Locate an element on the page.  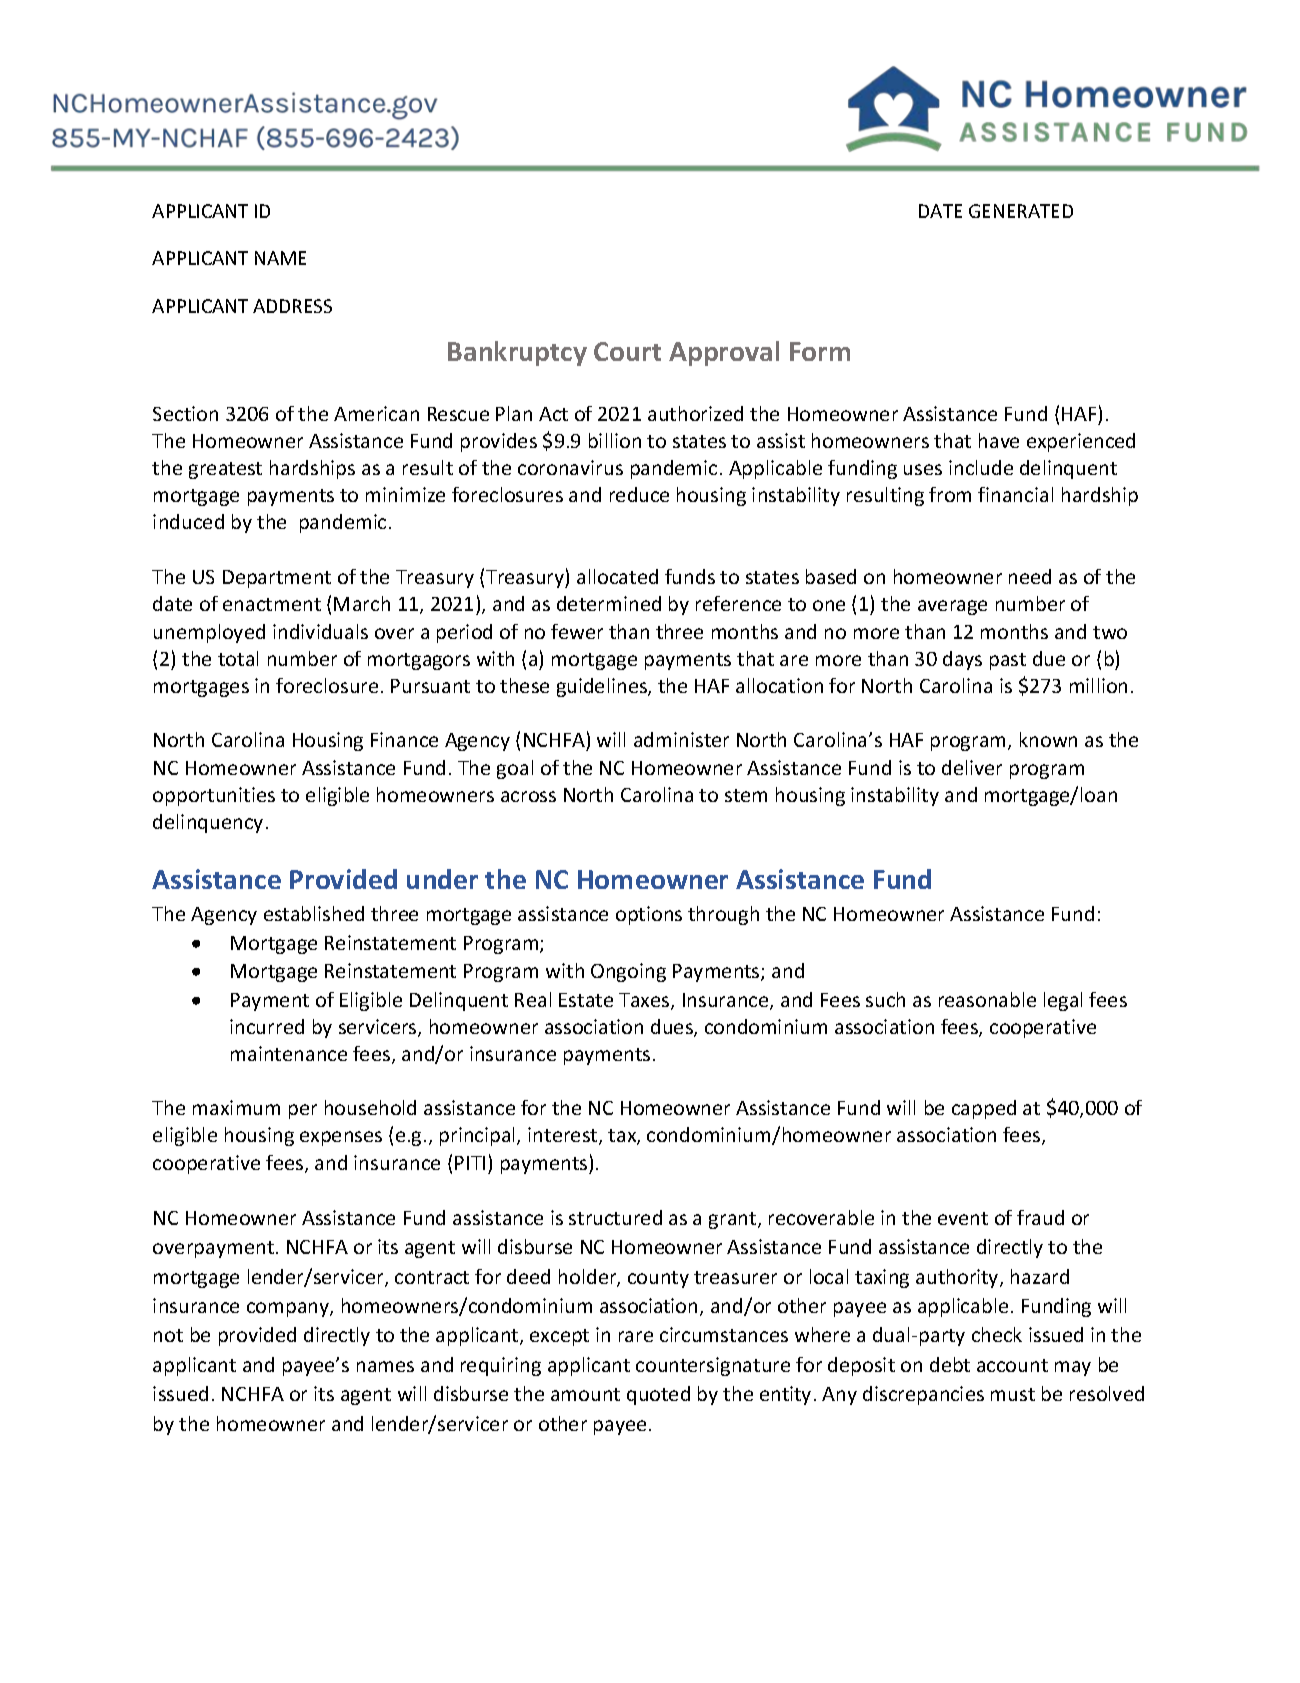
Court is located at coordinates (627, 351).
